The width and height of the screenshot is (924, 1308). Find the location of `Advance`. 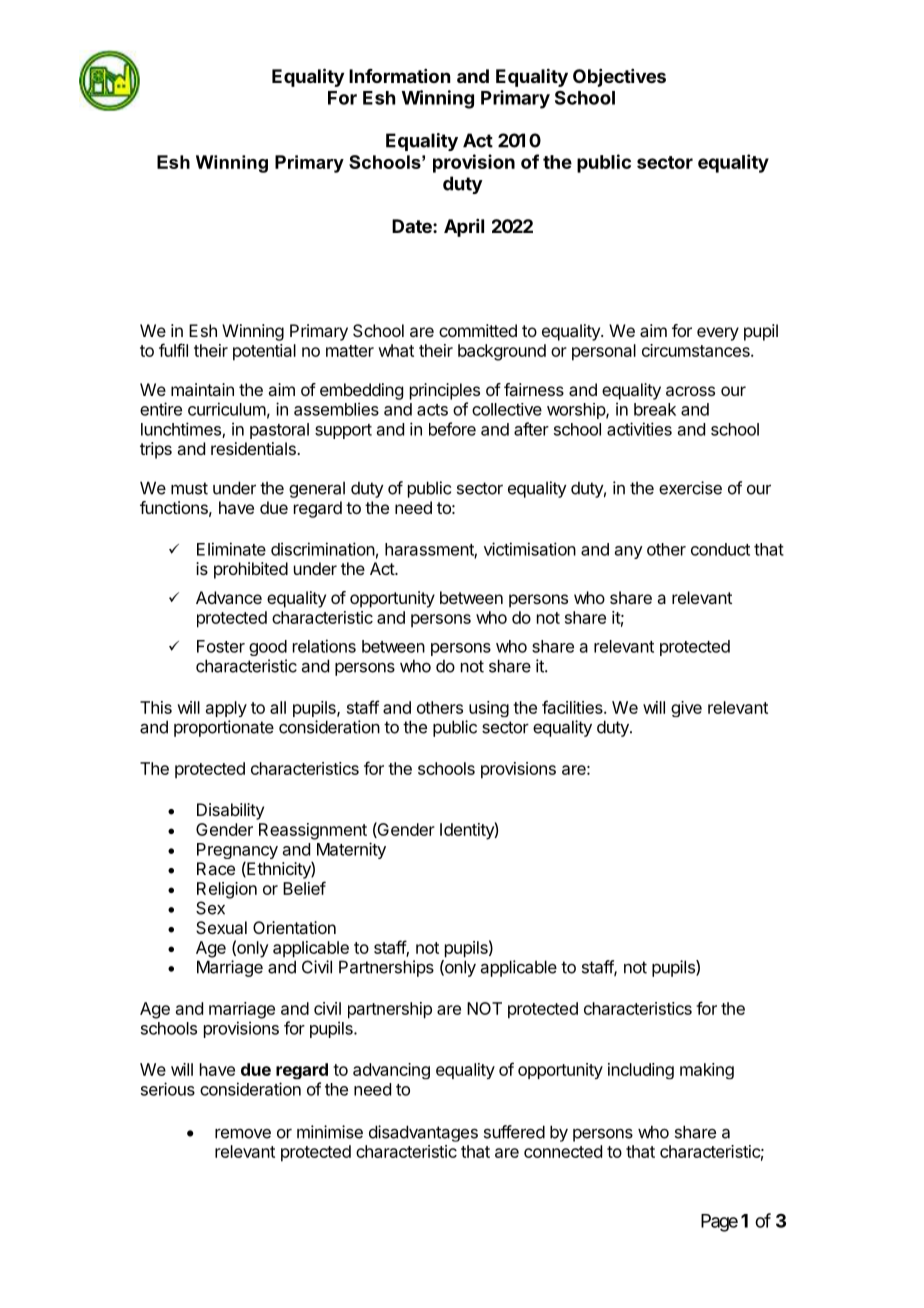

Advance is located at coordinates (229, 597).
